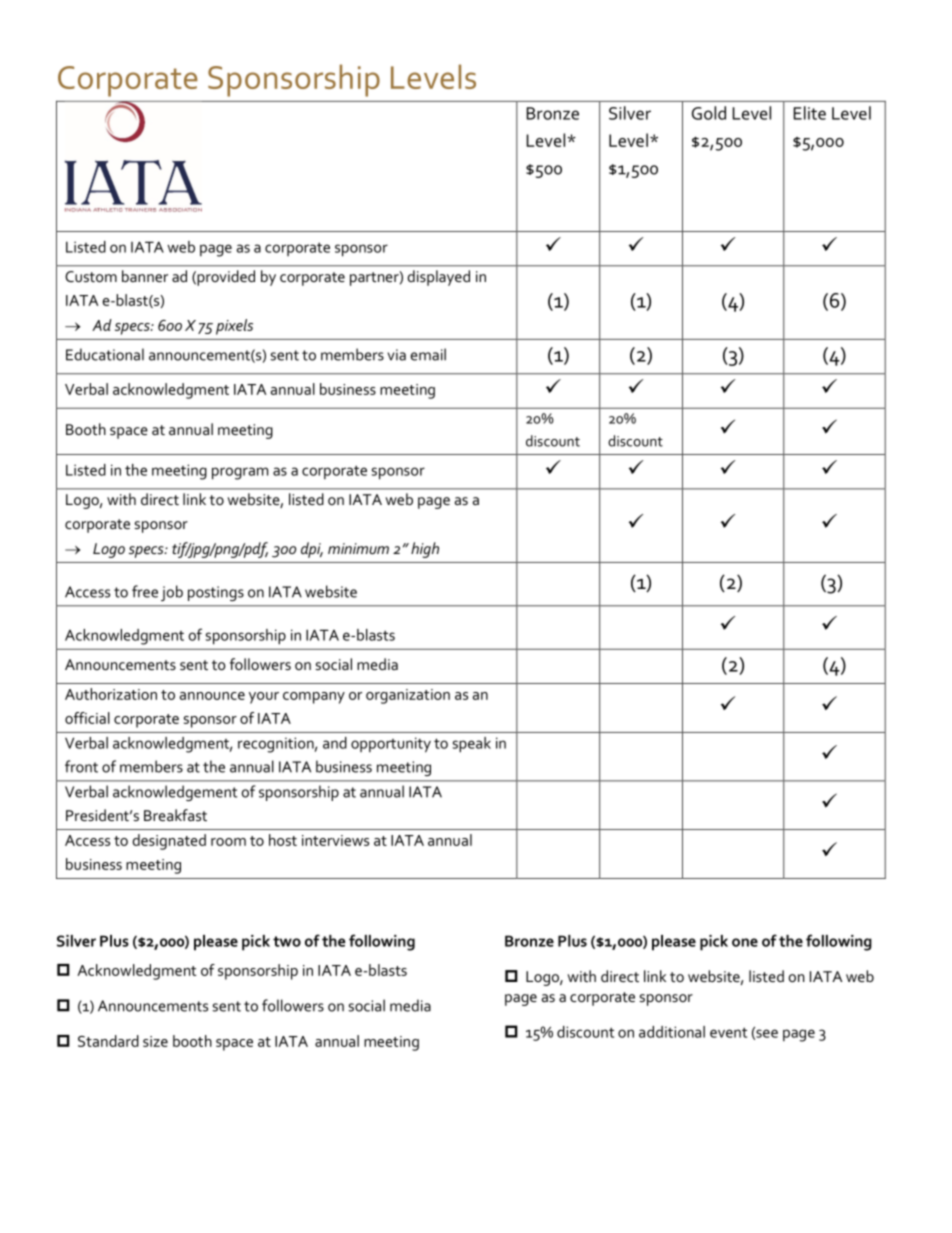 The height and width of the screenshot is (1233, 952). I want to click on event, so click(728, 1033).
